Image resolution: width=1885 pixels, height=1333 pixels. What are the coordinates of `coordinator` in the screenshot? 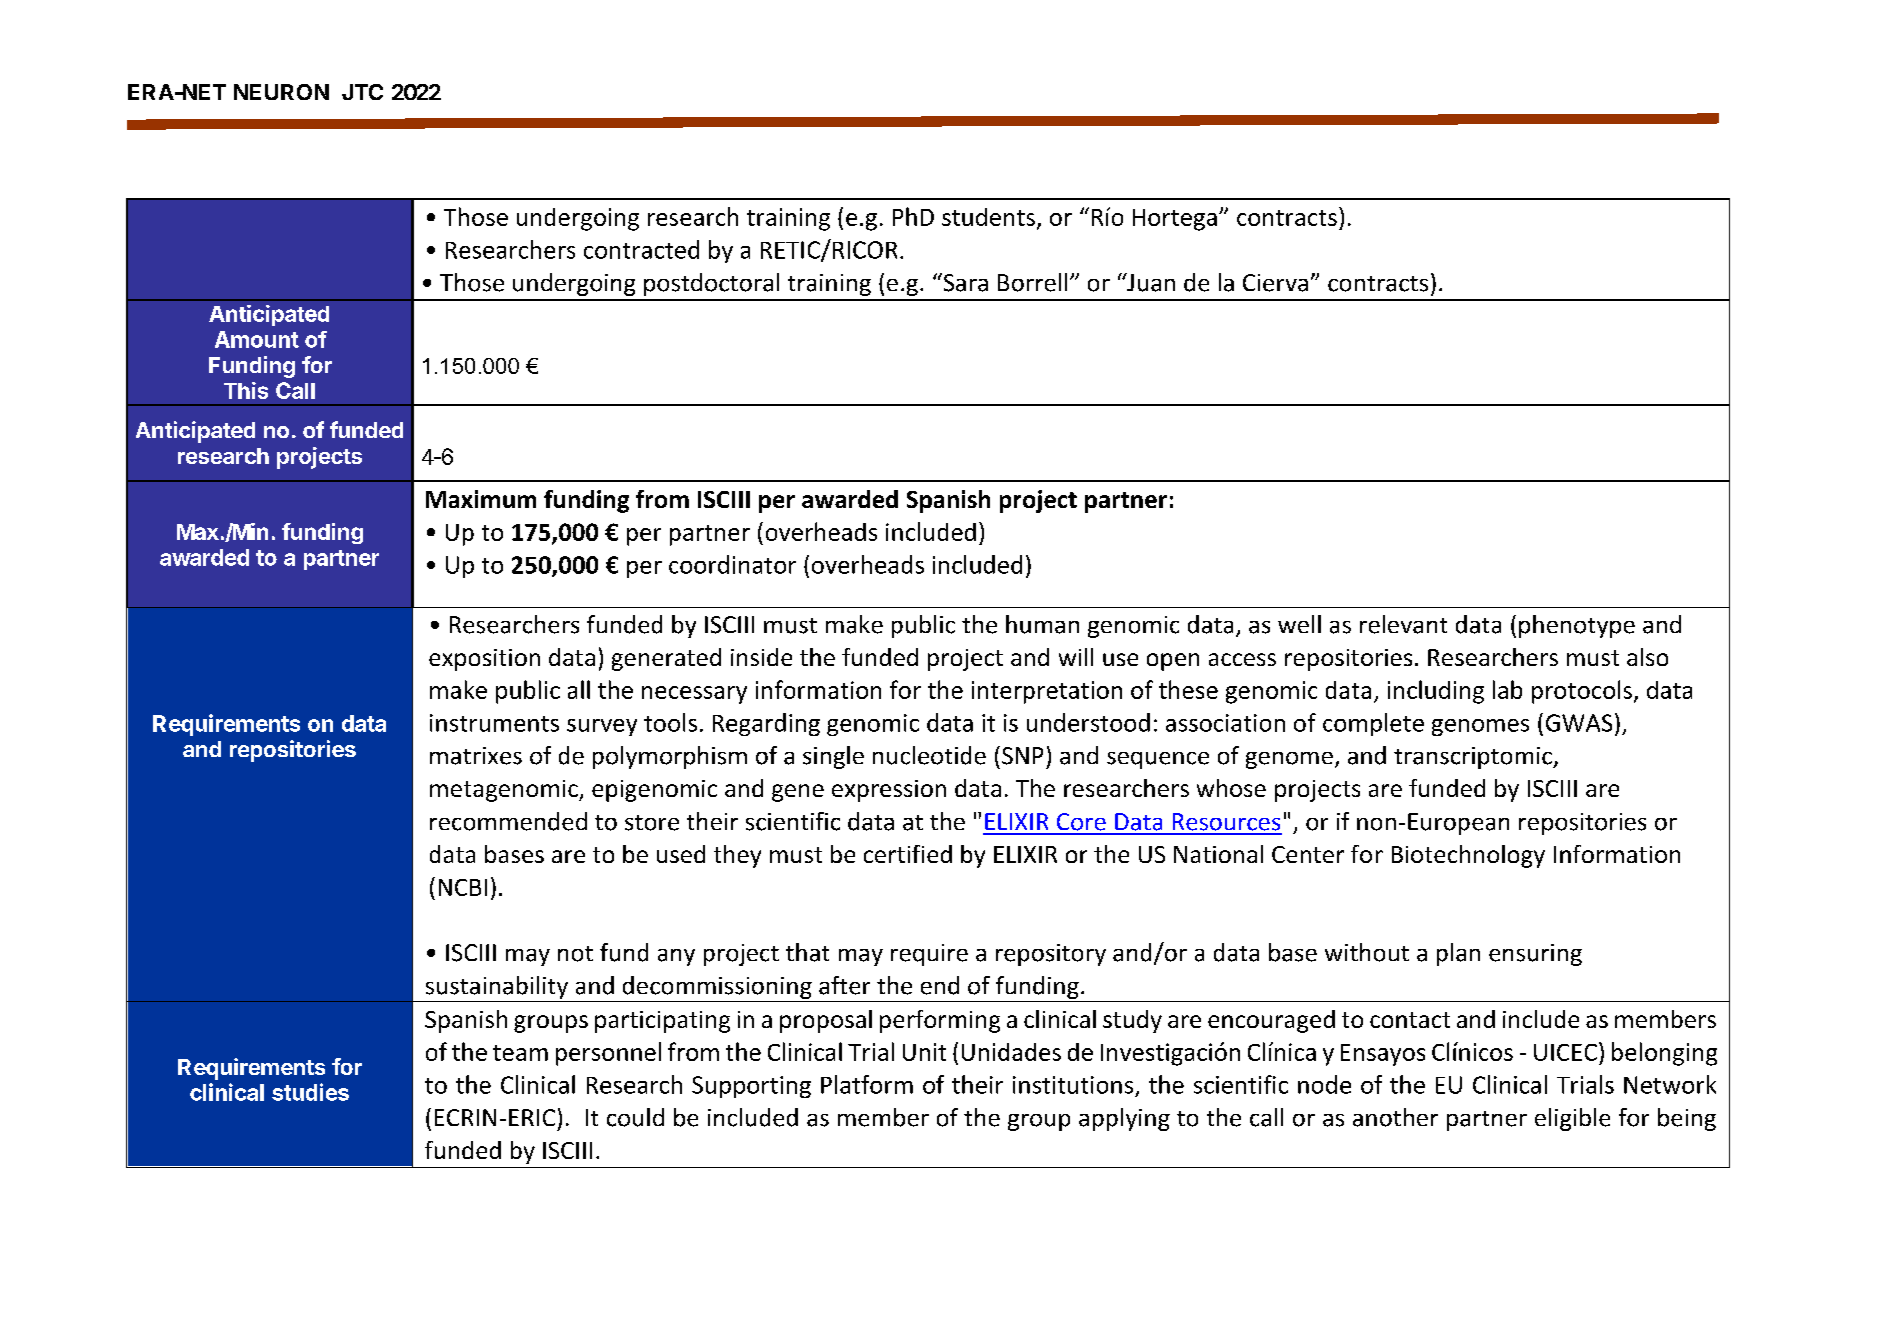 It's located at (732, 564).
